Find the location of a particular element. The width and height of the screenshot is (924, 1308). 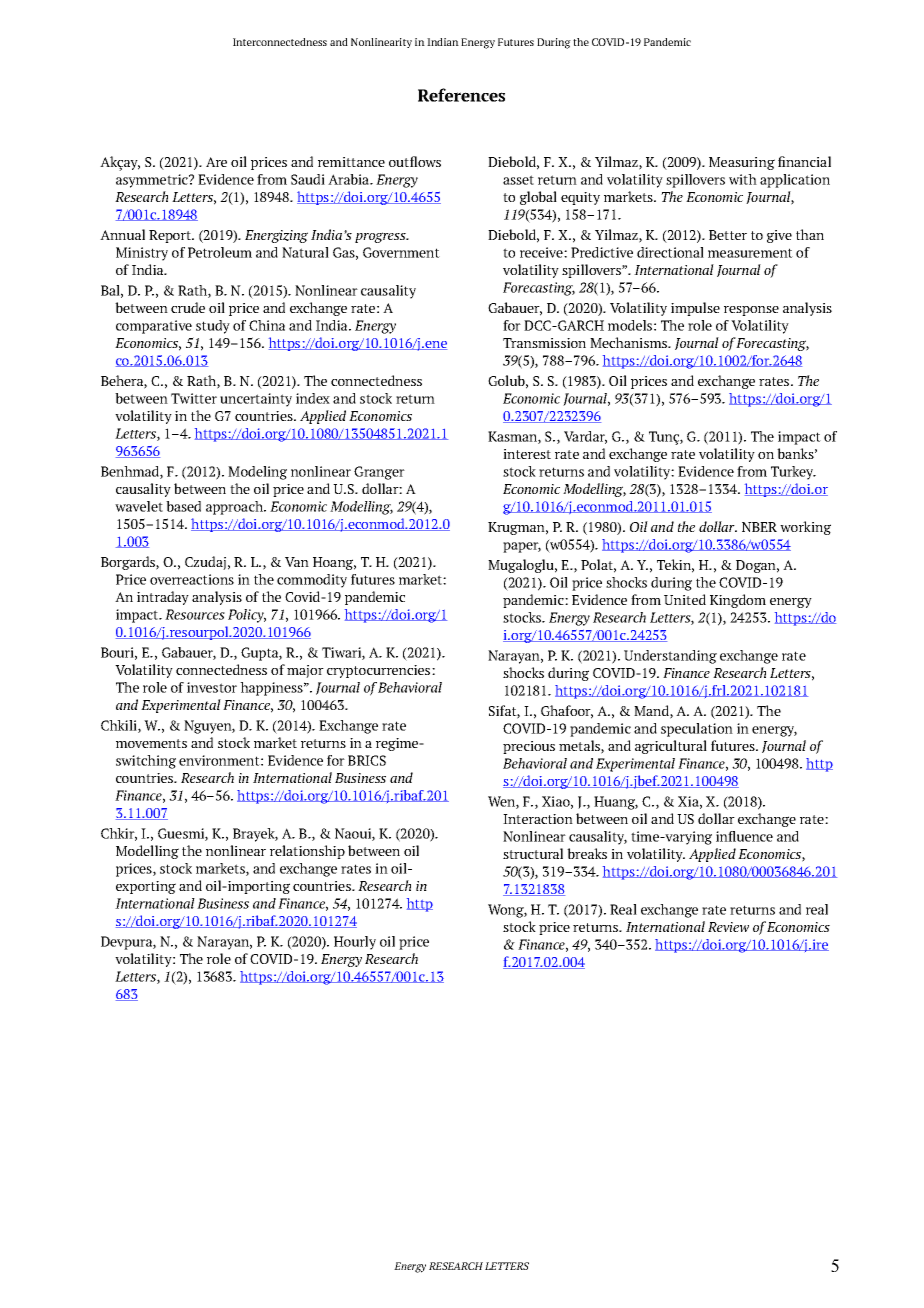

speculation is located at coordinates (697, 730).
